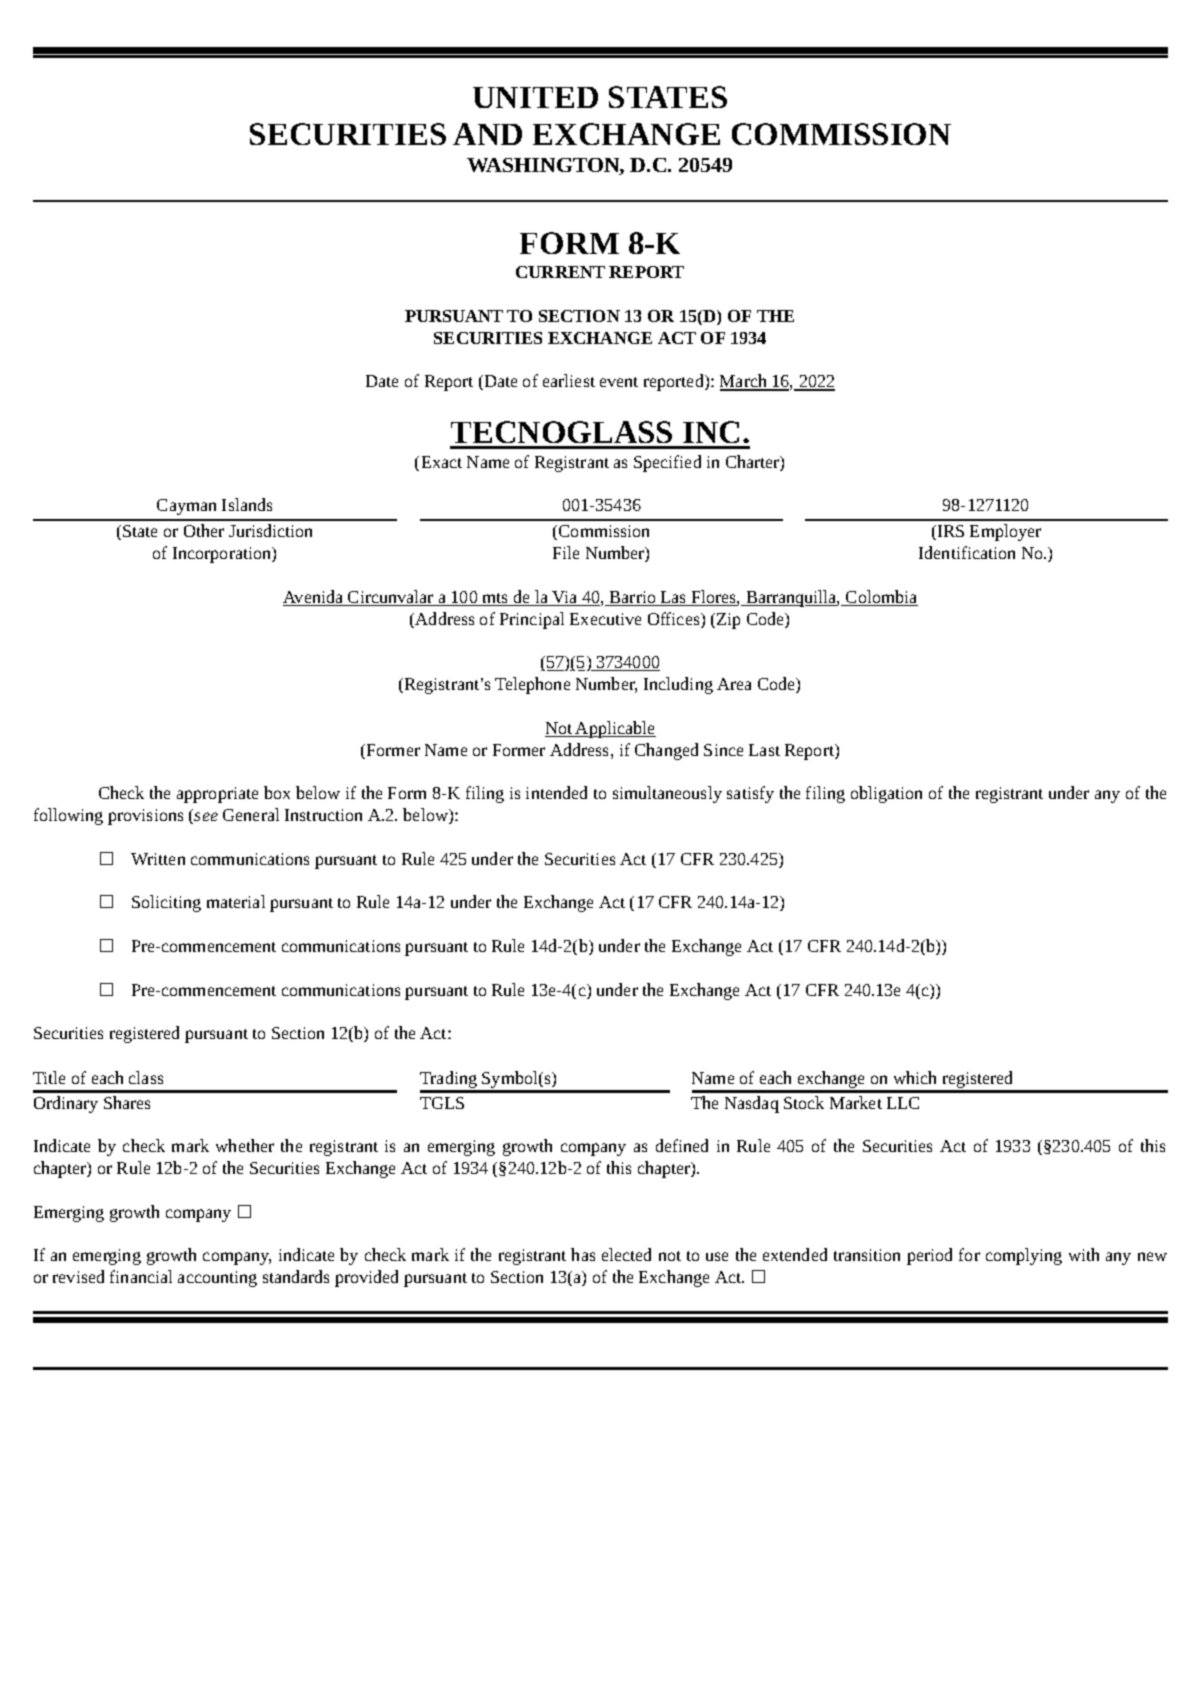  Describe the element at coordinates (535, 97) in the page. I see `UNITED` at that location.
